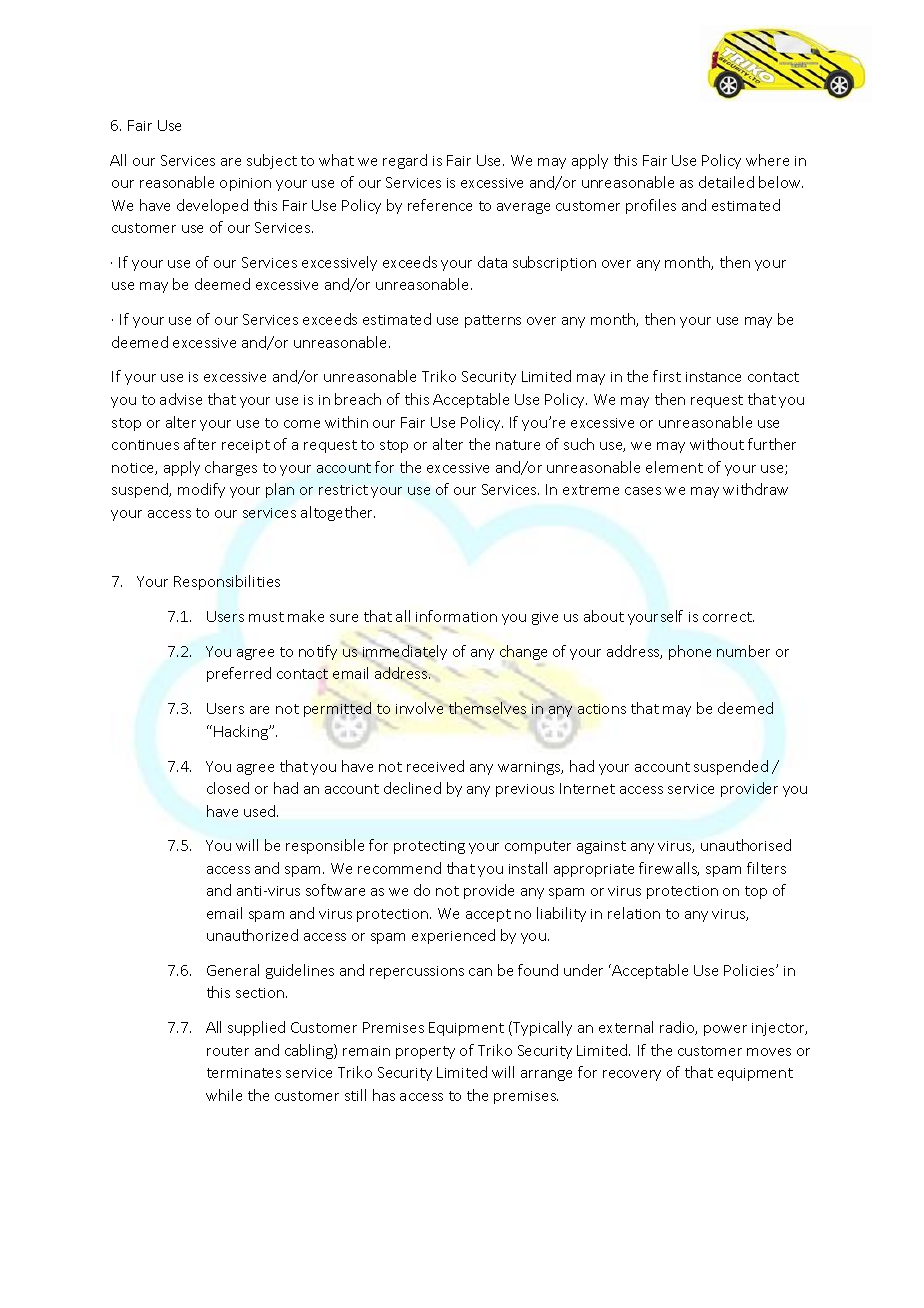 The width and height of the page is (924, 1308). I want to click on reference, so click(440, 205).
